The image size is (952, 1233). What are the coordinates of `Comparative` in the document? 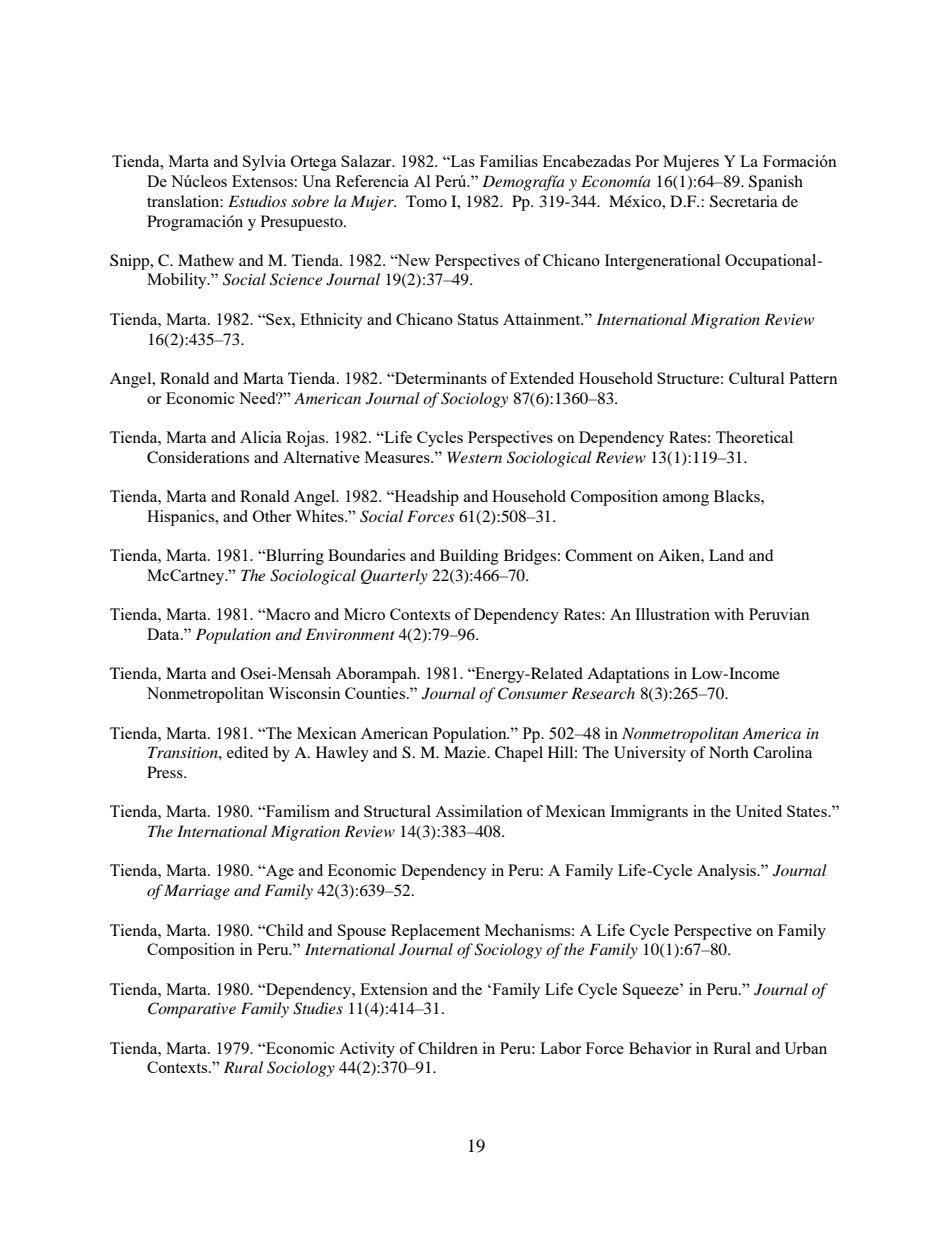 It's located at (192, 1010).
